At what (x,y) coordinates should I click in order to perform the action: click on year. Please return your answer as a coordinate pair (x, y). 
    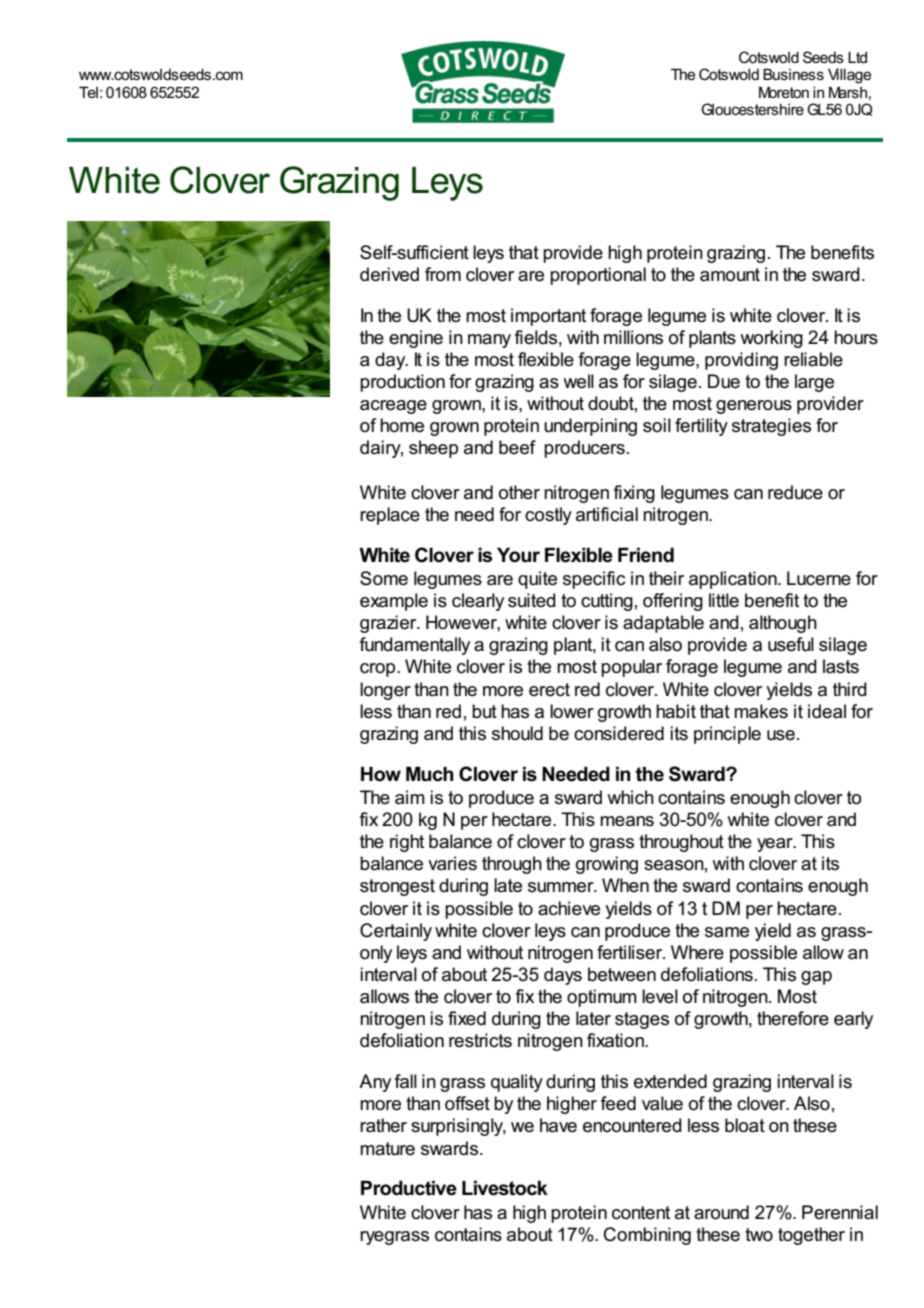
    Looking at the image, I should click on (776, 845).
